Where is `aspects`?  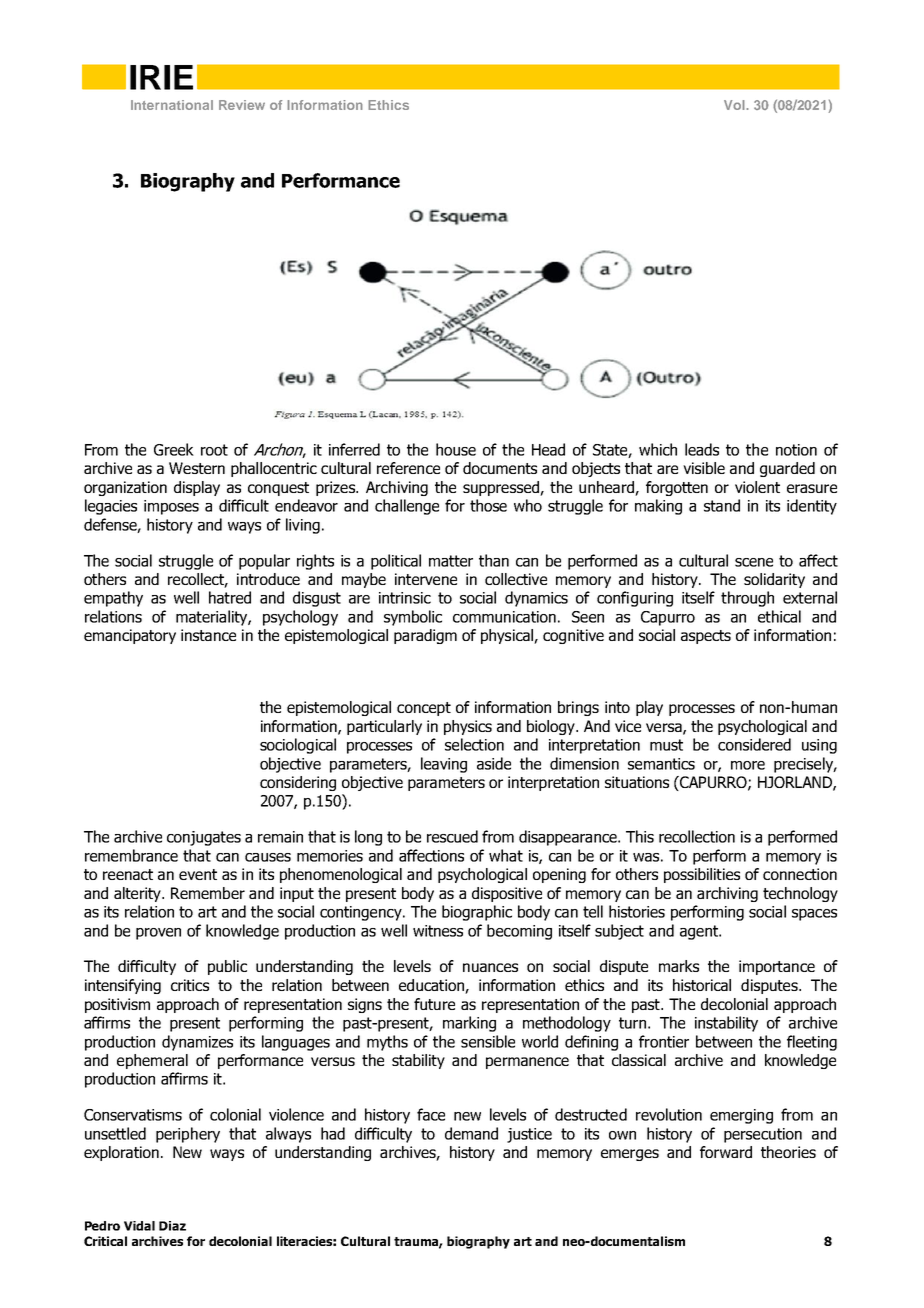
aspects is located at coordinates (706, 637).
